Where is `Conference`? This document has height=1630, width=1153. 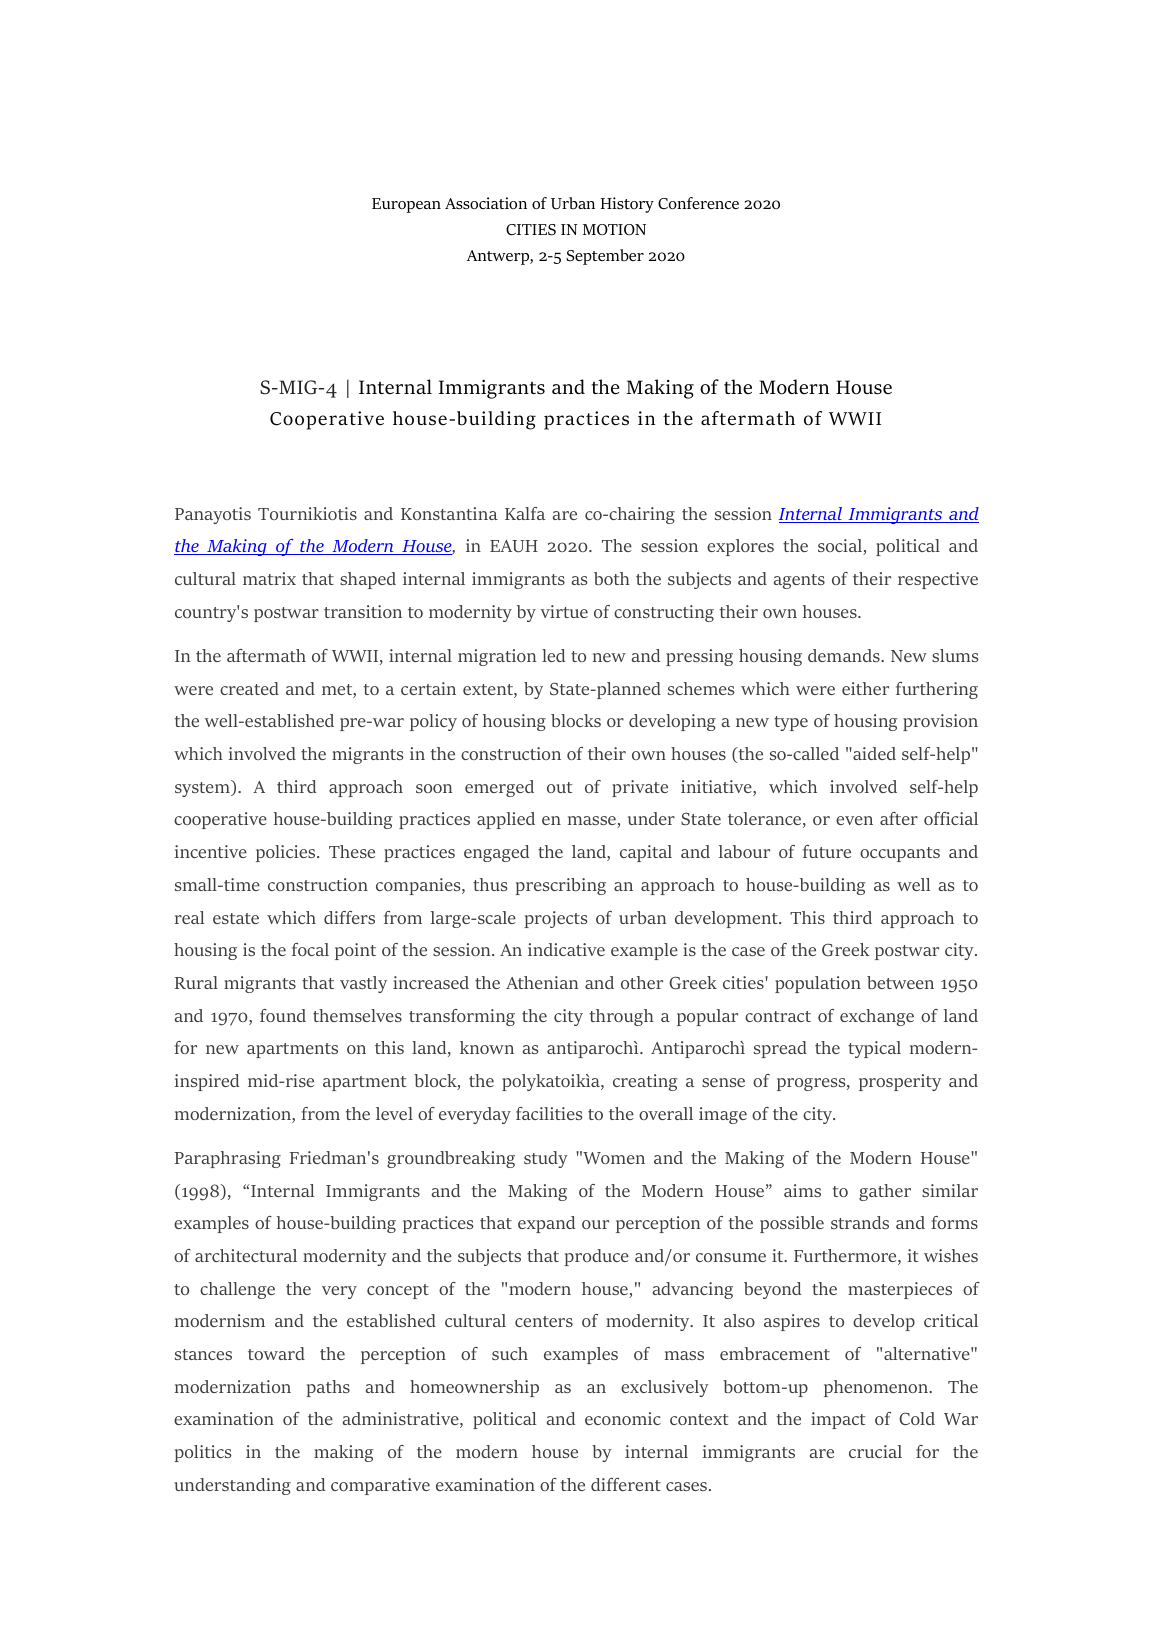
Conference is located at coordinates (698, 203).
